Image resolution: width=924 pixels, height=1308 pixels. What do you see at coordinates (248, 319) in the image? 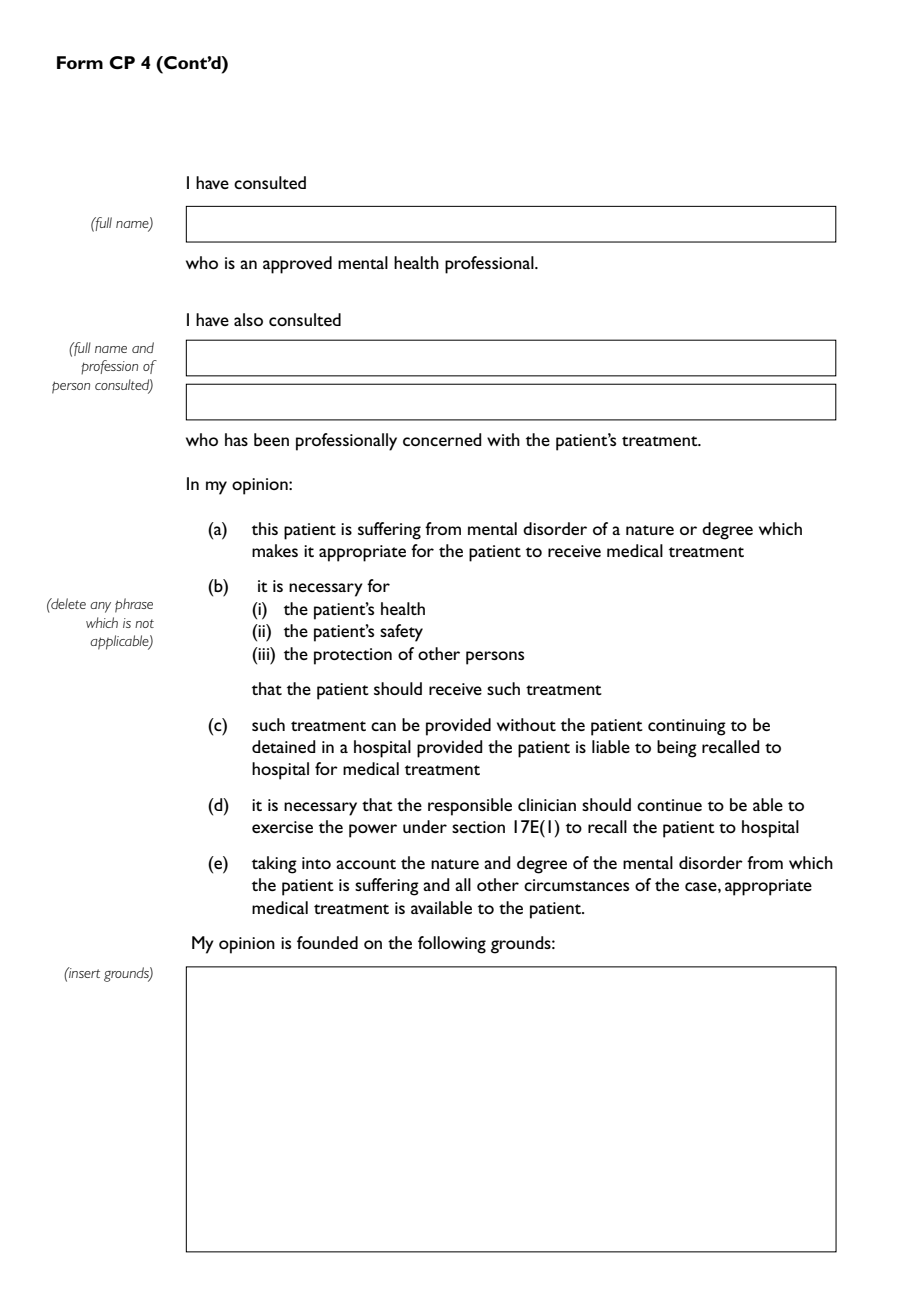
I see `also` at bounding box center [248, 319].
